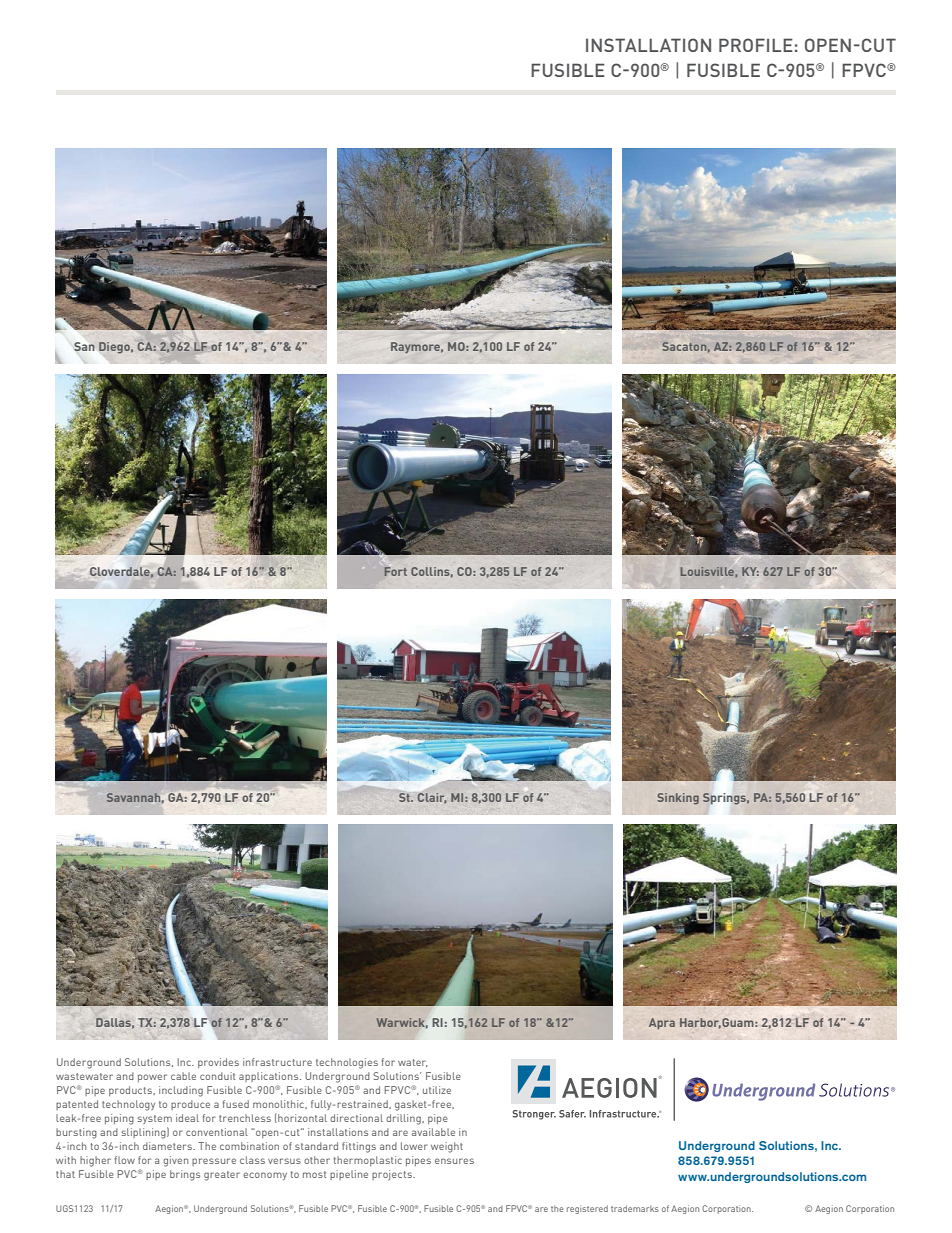 The image size is (952, 1233). I want to click on power, so click(152, 1078).
